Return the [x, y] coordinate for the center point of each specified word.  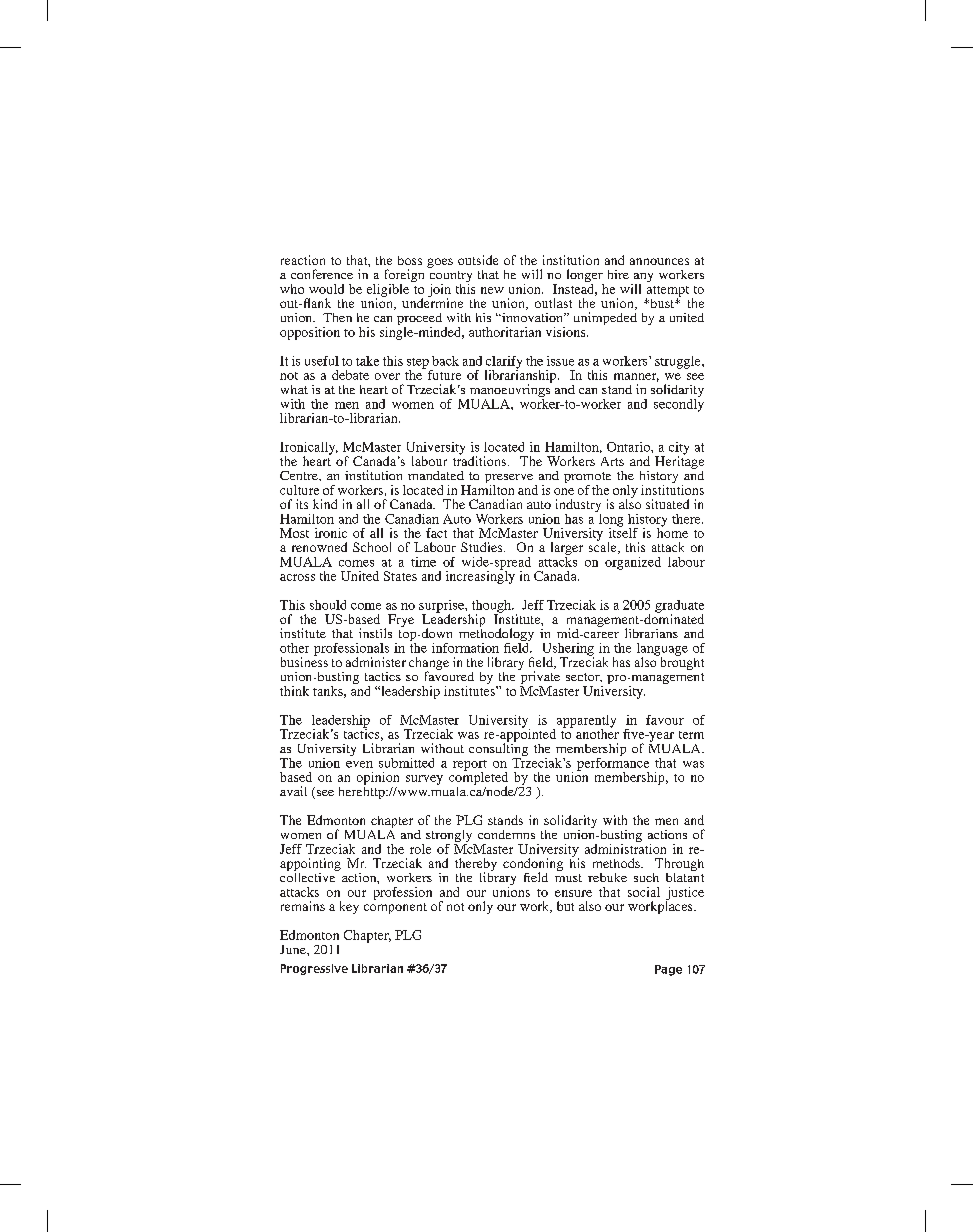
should [328, 605]
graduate [679, 607]
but [565, 906]
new [492, 290]
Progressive [314, 969]
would [326, 289]
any [642, 279]
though [491, 607]
